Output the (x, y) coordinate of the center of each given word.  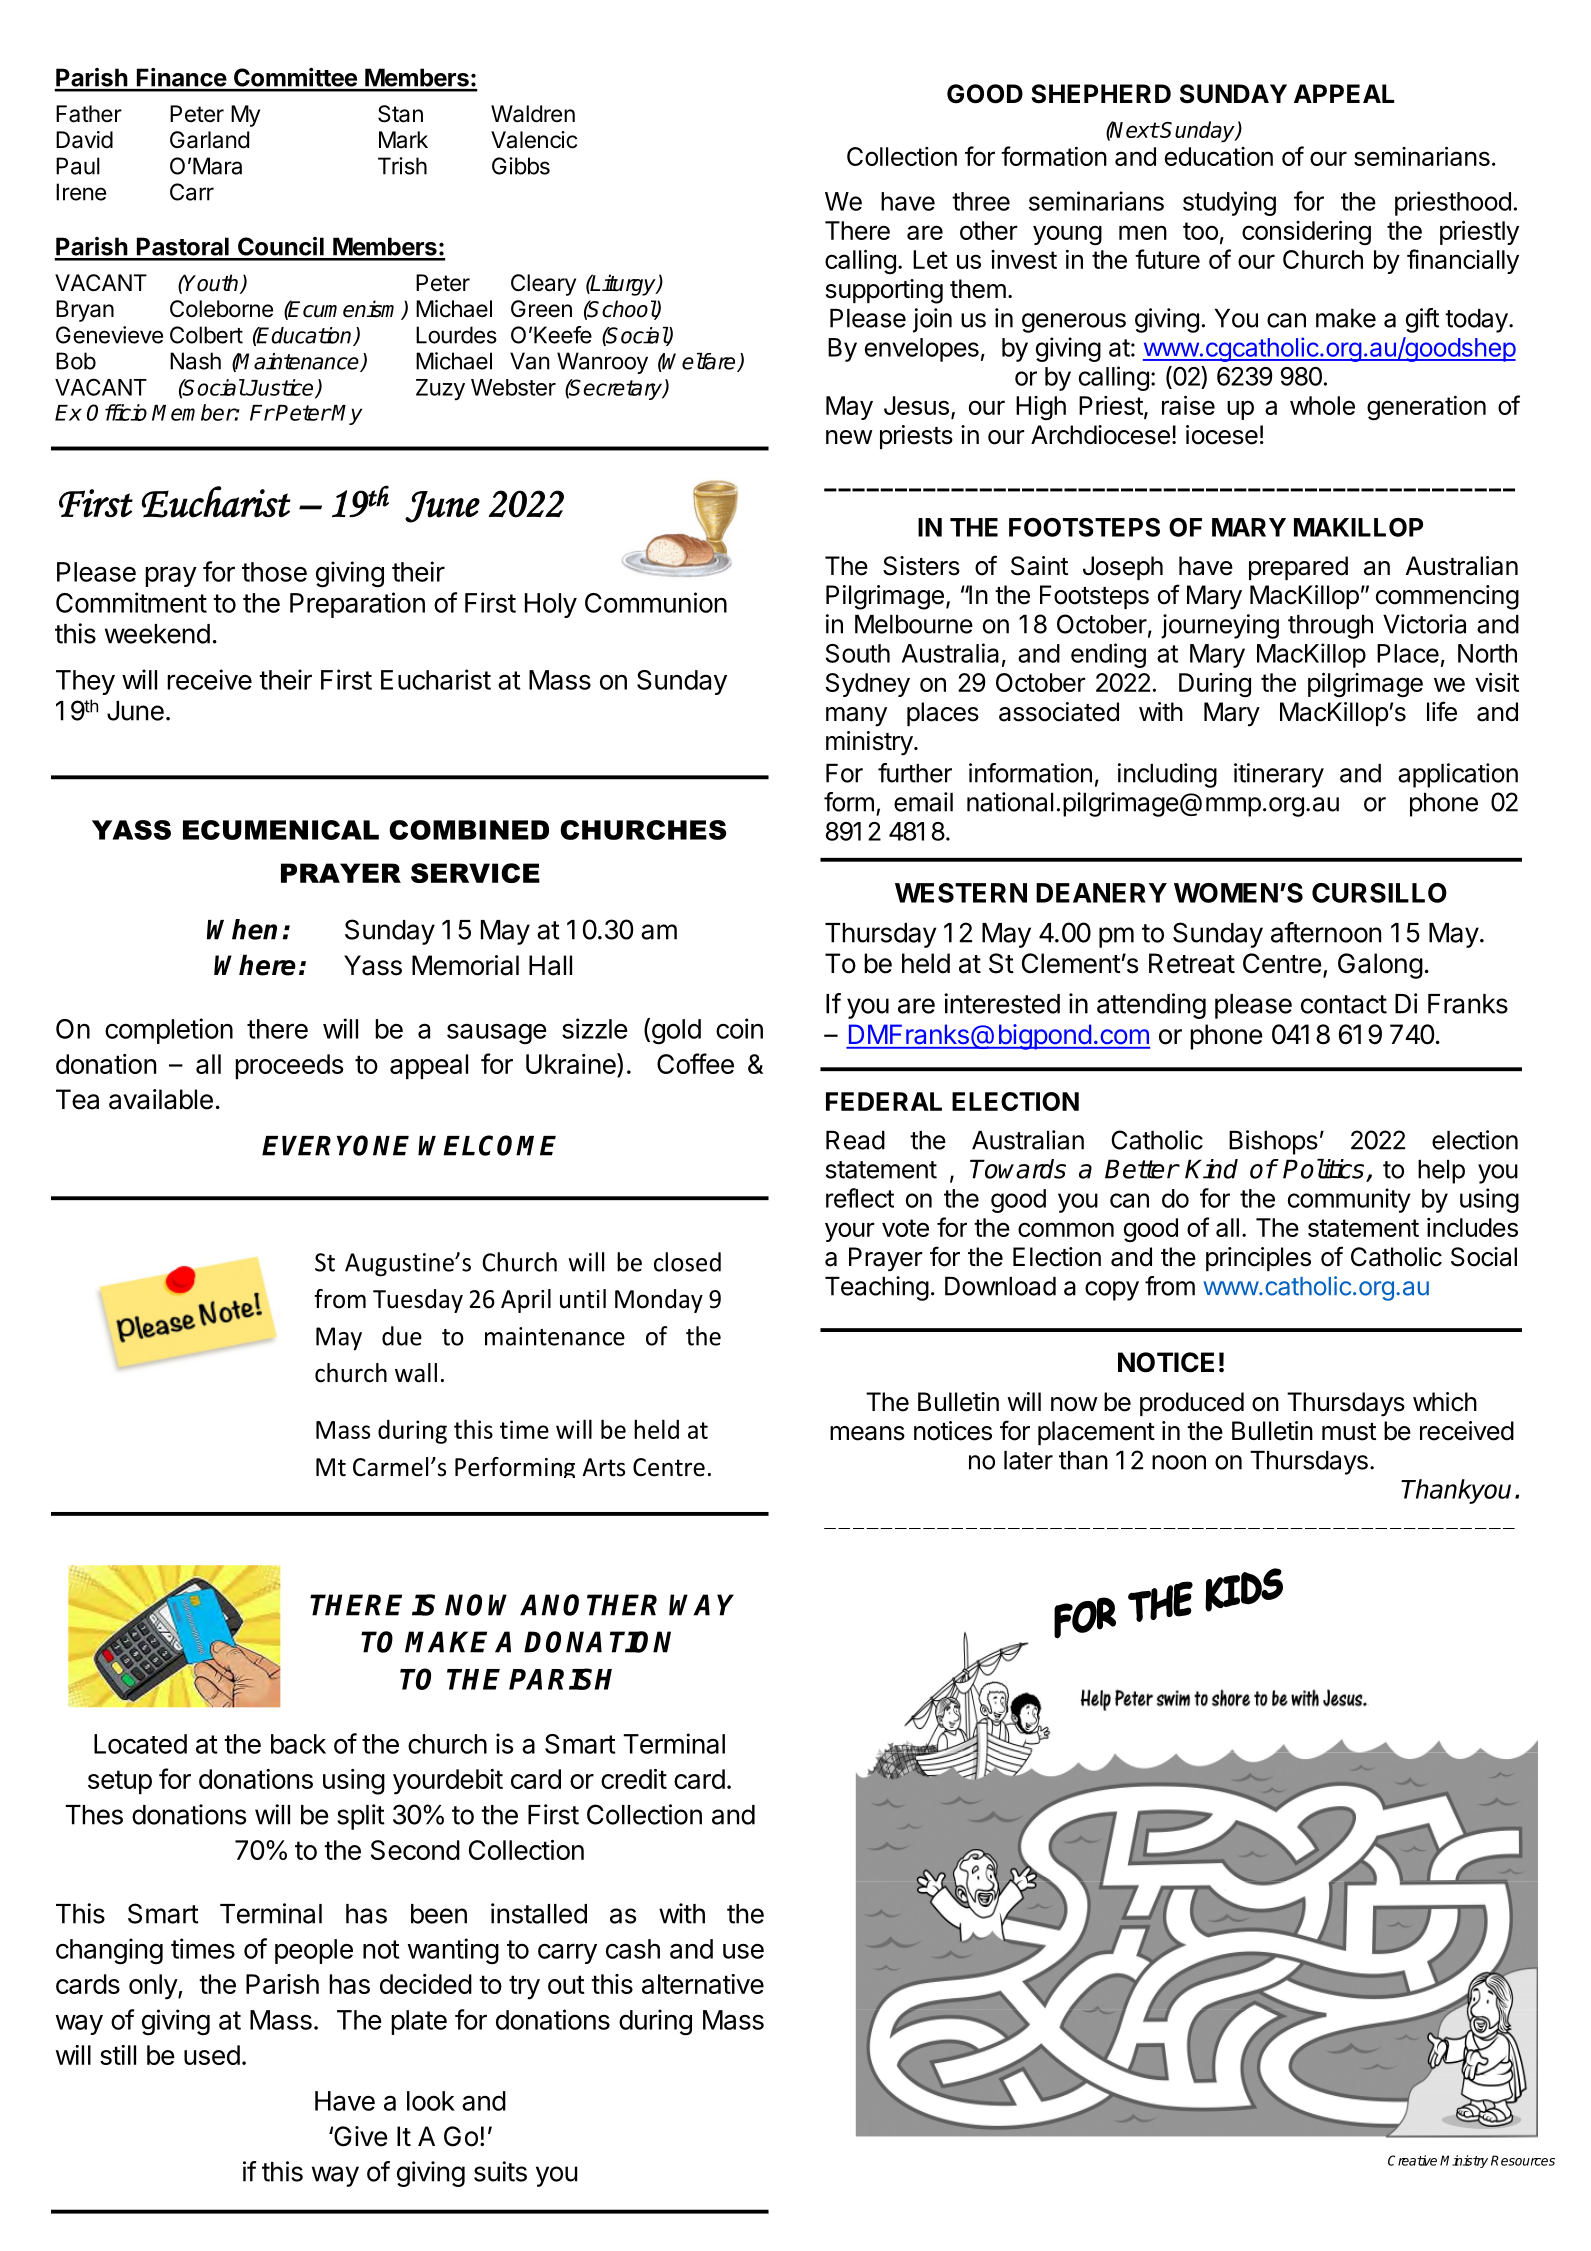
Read (855, 1140)
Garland (209, 140)
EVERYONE (335, 1145)
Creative (1412, 2160)
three (981, 201)
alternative (703, 1984)
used (212, 2055)
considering (1306, 232)
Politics (1323, 1169)
